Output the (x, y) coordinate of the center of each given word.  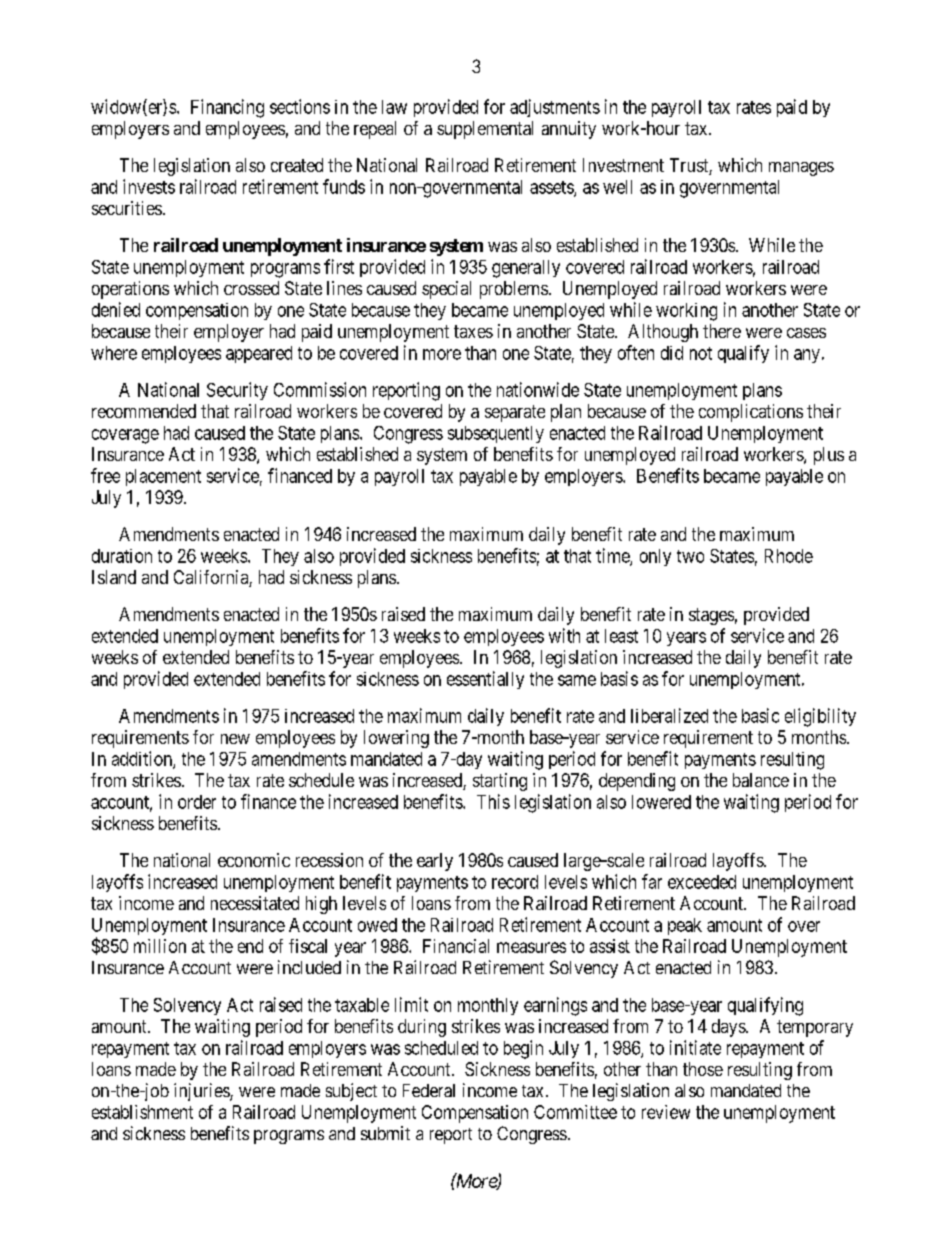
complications (751, 413)
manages (801, 169)
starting (500, 782)
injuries (202, 1092)
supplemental (485, 130)
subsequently (496, 434)
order (197, 802)
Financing (227, 108)
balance (761, 780)
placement (163, 477)
